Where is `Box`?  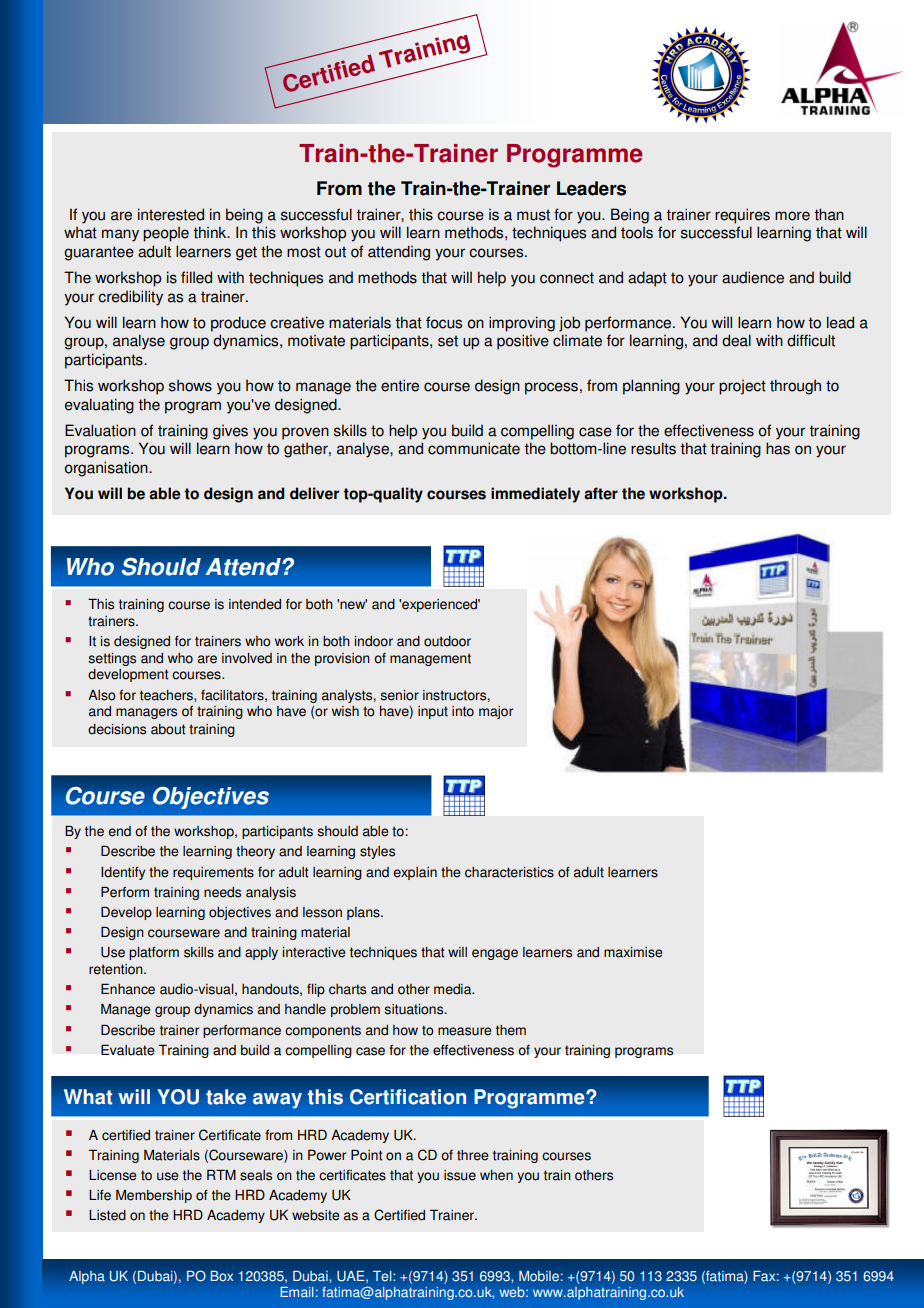 Box is located at coordinates (222, 1276).
